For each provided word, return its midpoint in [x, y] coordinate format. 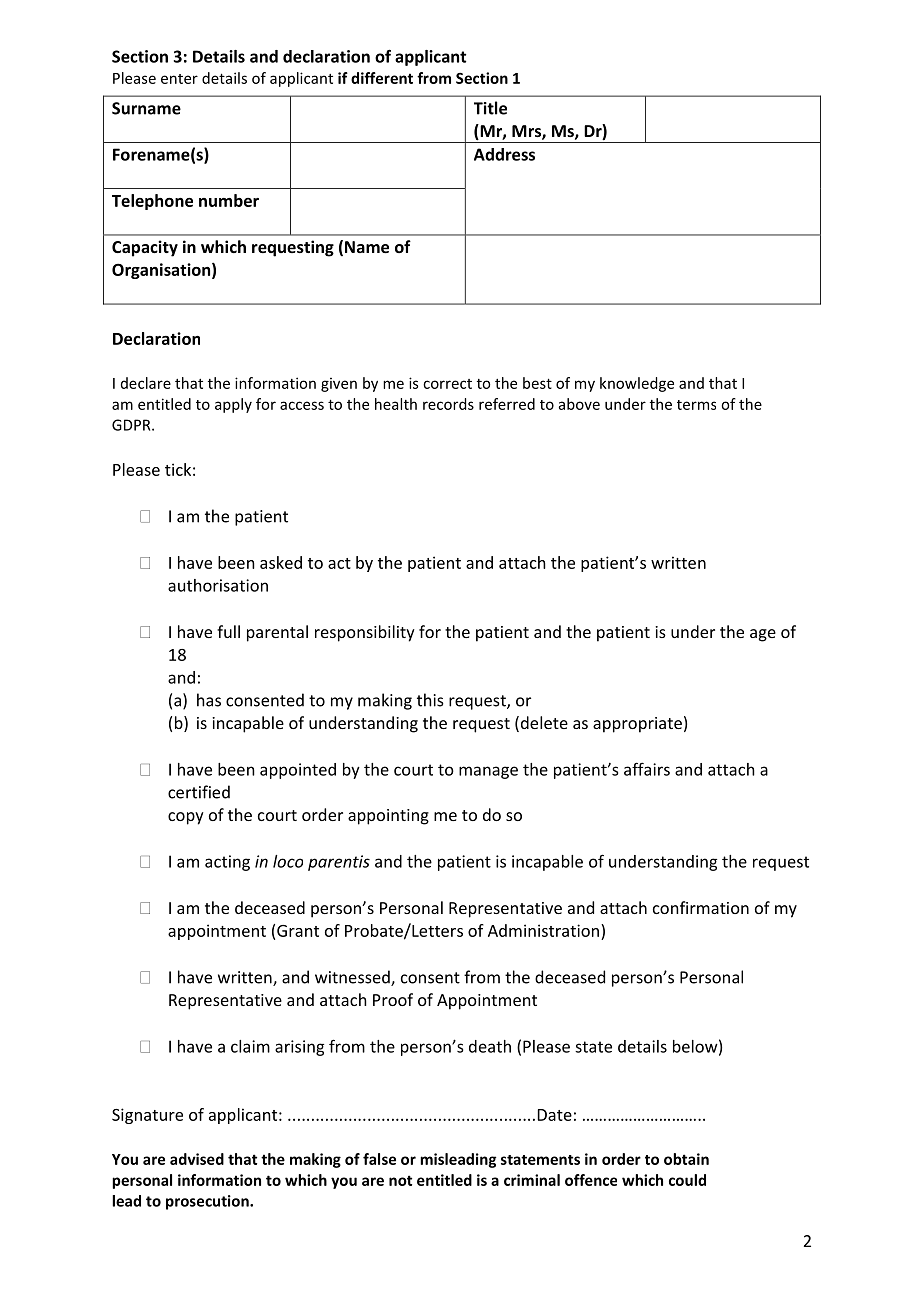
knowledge [637, 384]
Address [504, 154]
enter [179, 79]
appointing [388, 817]
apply [233, 405]
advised [197, 1159]
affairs [647, 769]
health [396, 404]
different [382, 78]
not [400, 1180]
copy [186, 818]
